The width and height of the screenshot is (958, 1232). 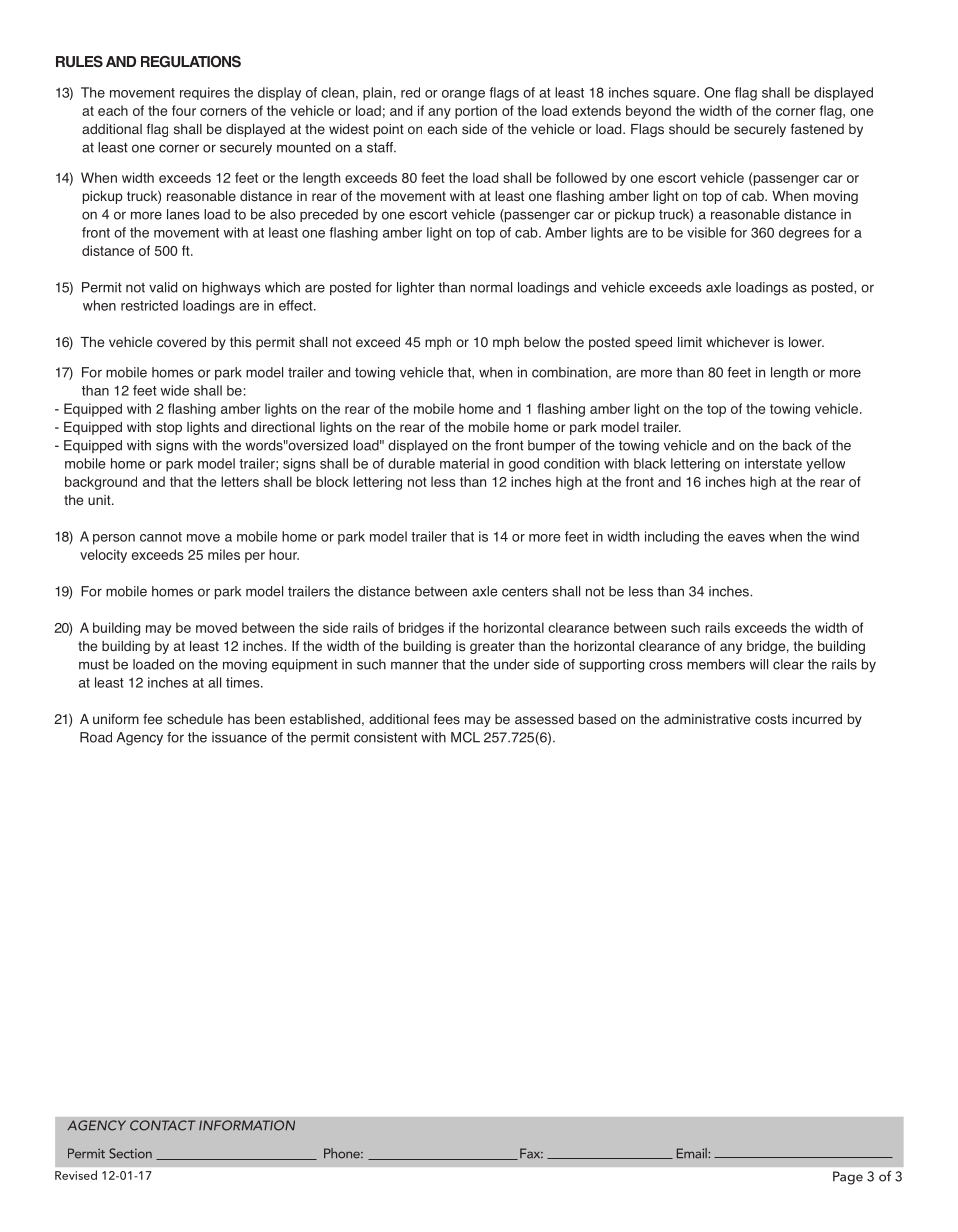 What do you see at coordinates (693, 1153) in the screenshot?
I see `Email` at bounding box center [693, 1153].
